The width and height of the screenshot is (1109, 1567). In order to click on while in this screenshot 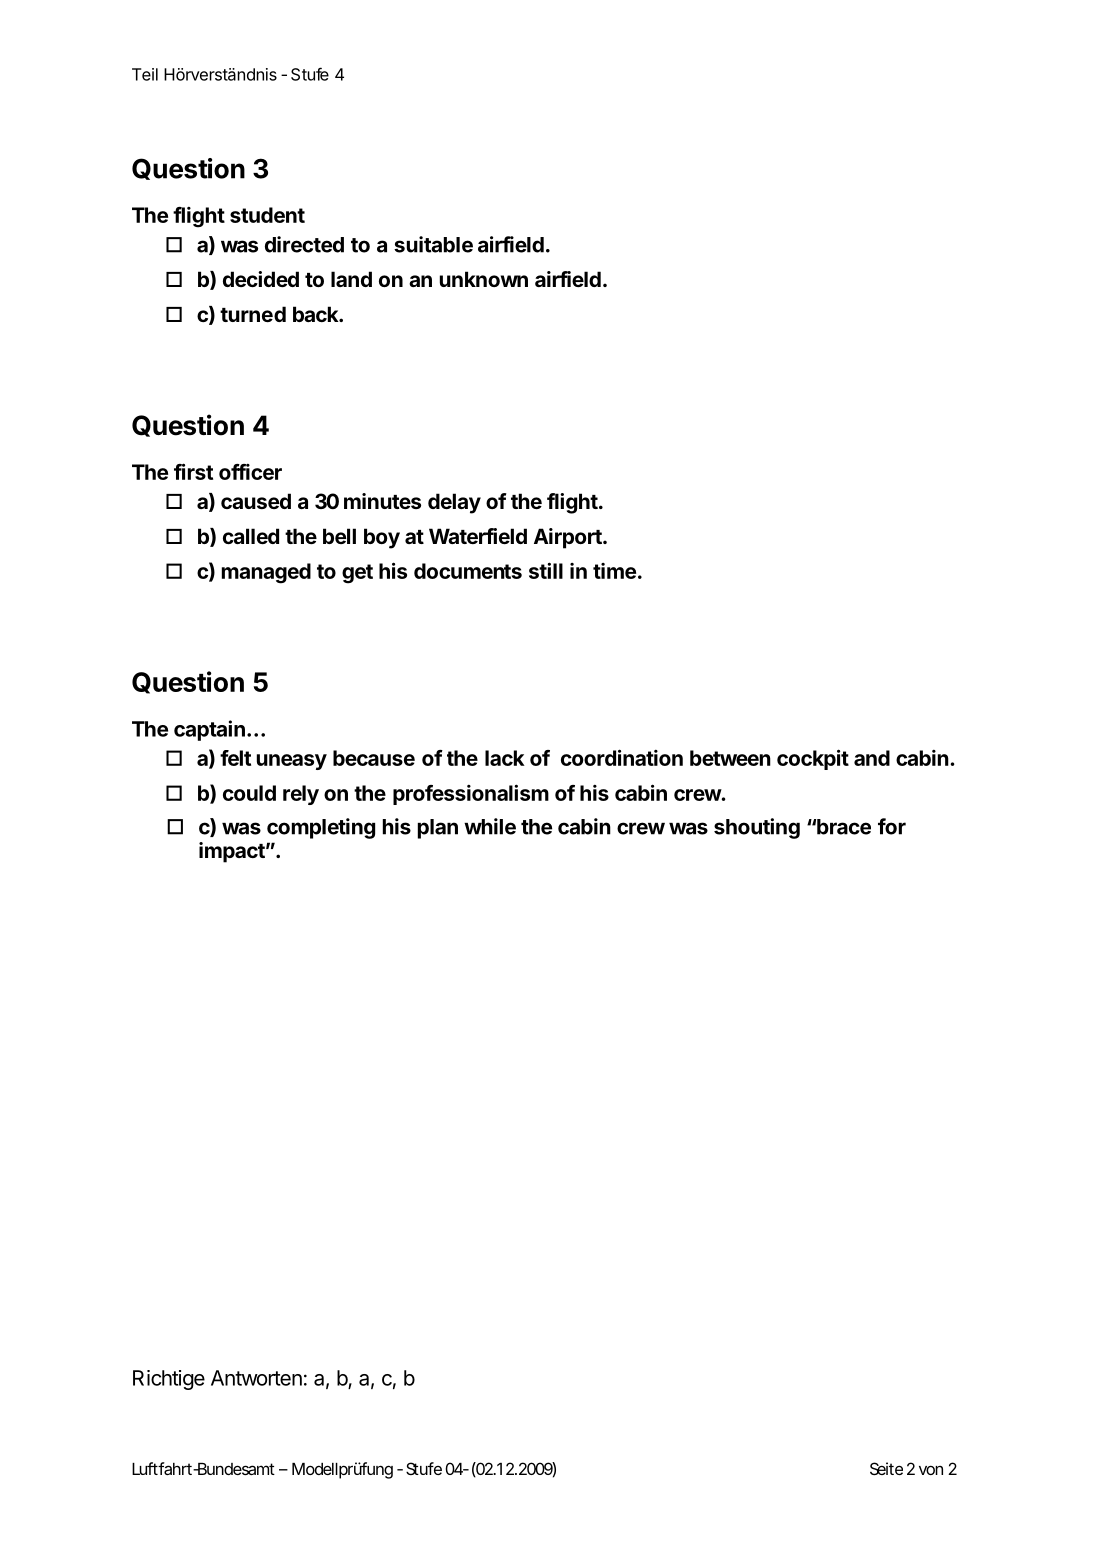, I will do `click(490, 826)`.
